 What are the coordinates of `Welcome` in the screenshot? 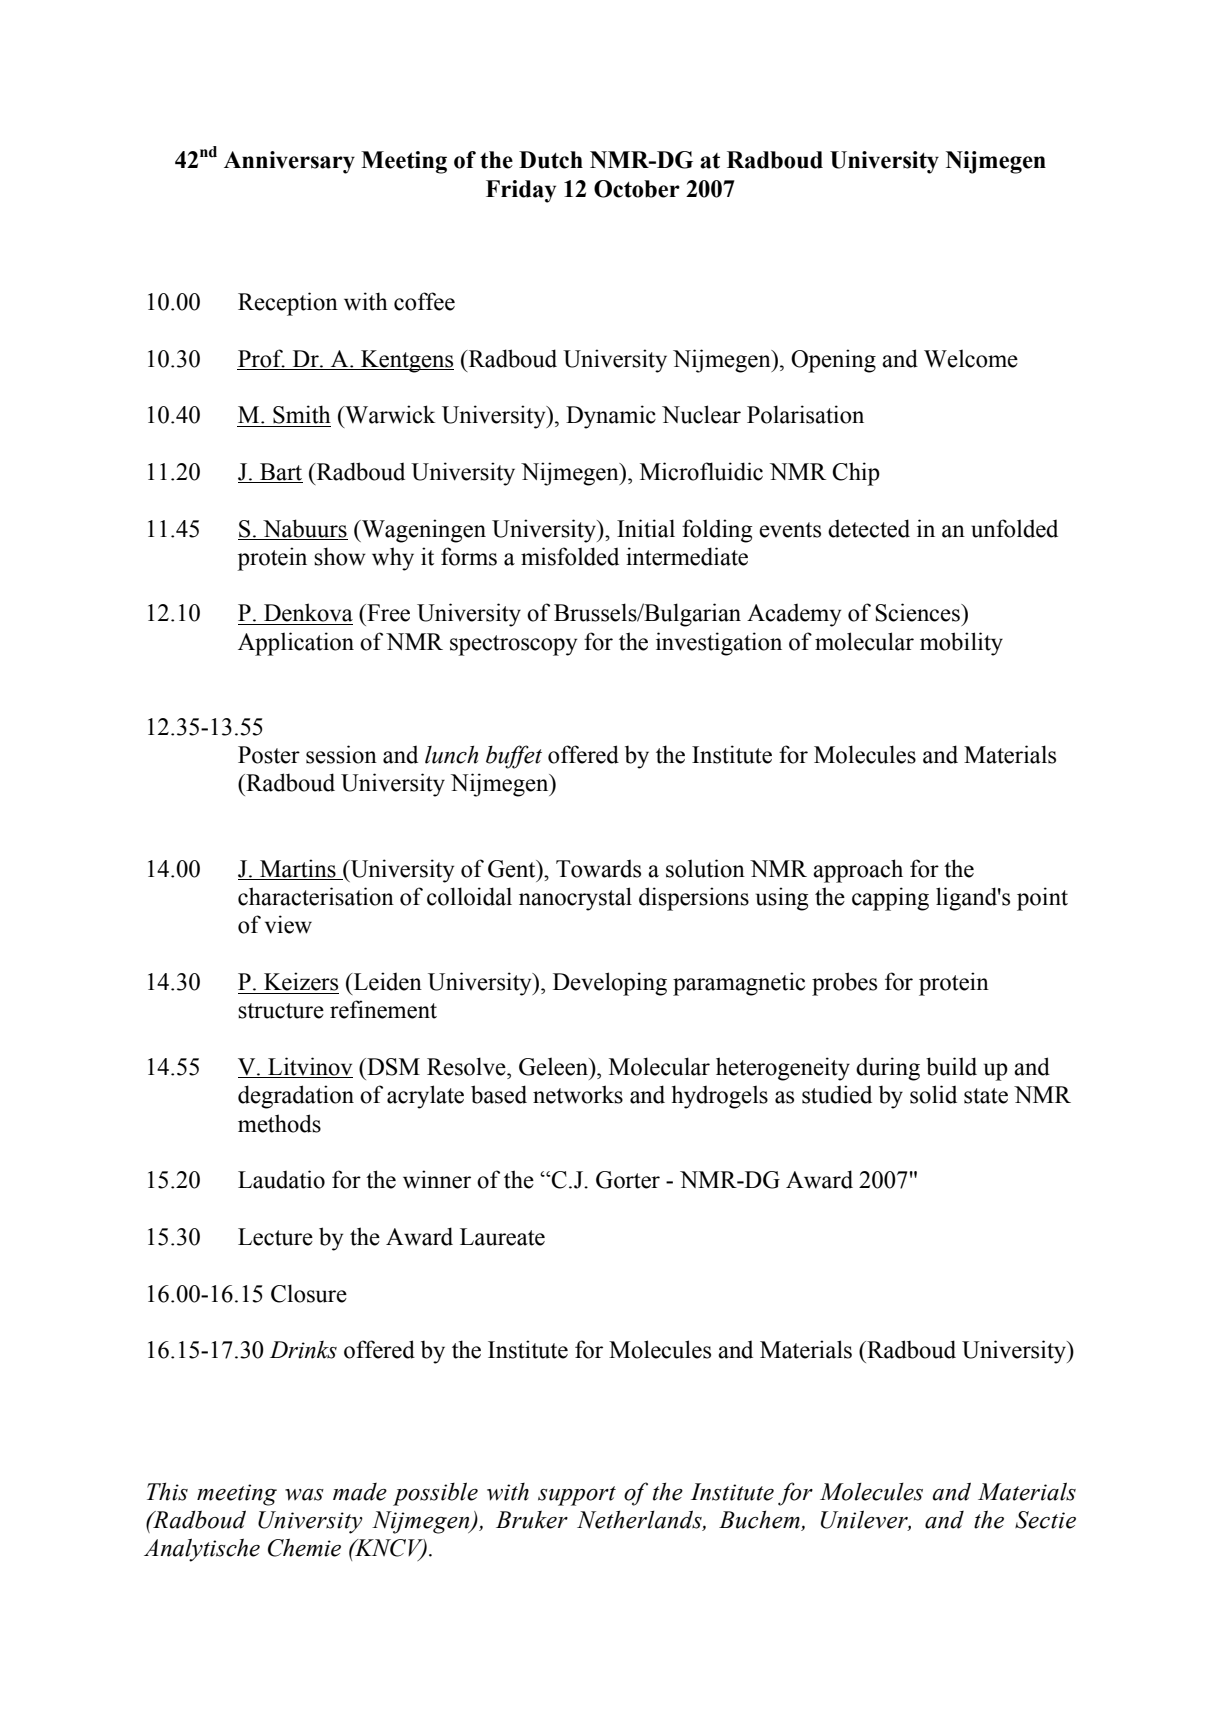 It's located at (971, 358).
